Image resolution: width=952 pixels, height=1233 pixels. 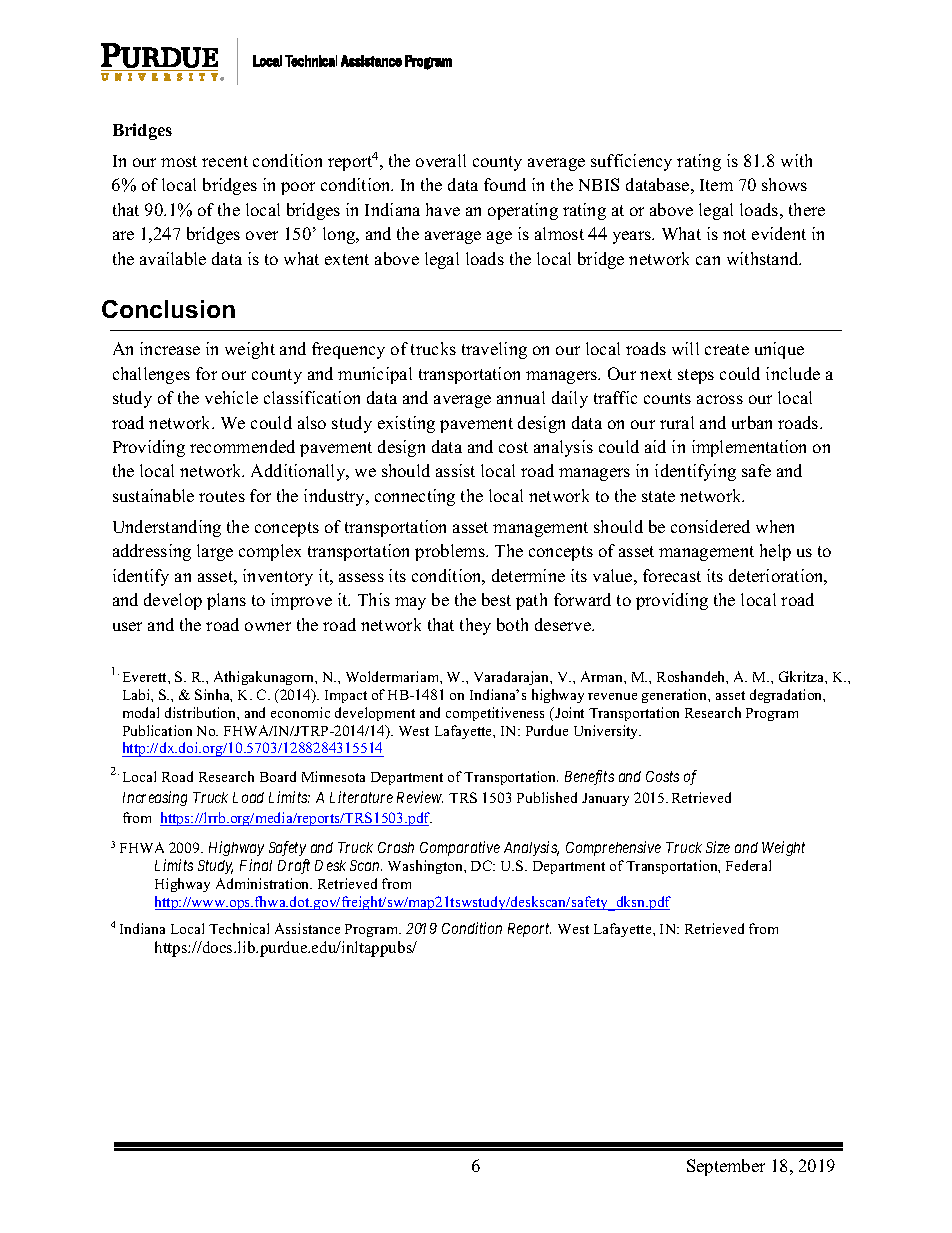 I want to click on Increasing, so click(x=155, y=798).
